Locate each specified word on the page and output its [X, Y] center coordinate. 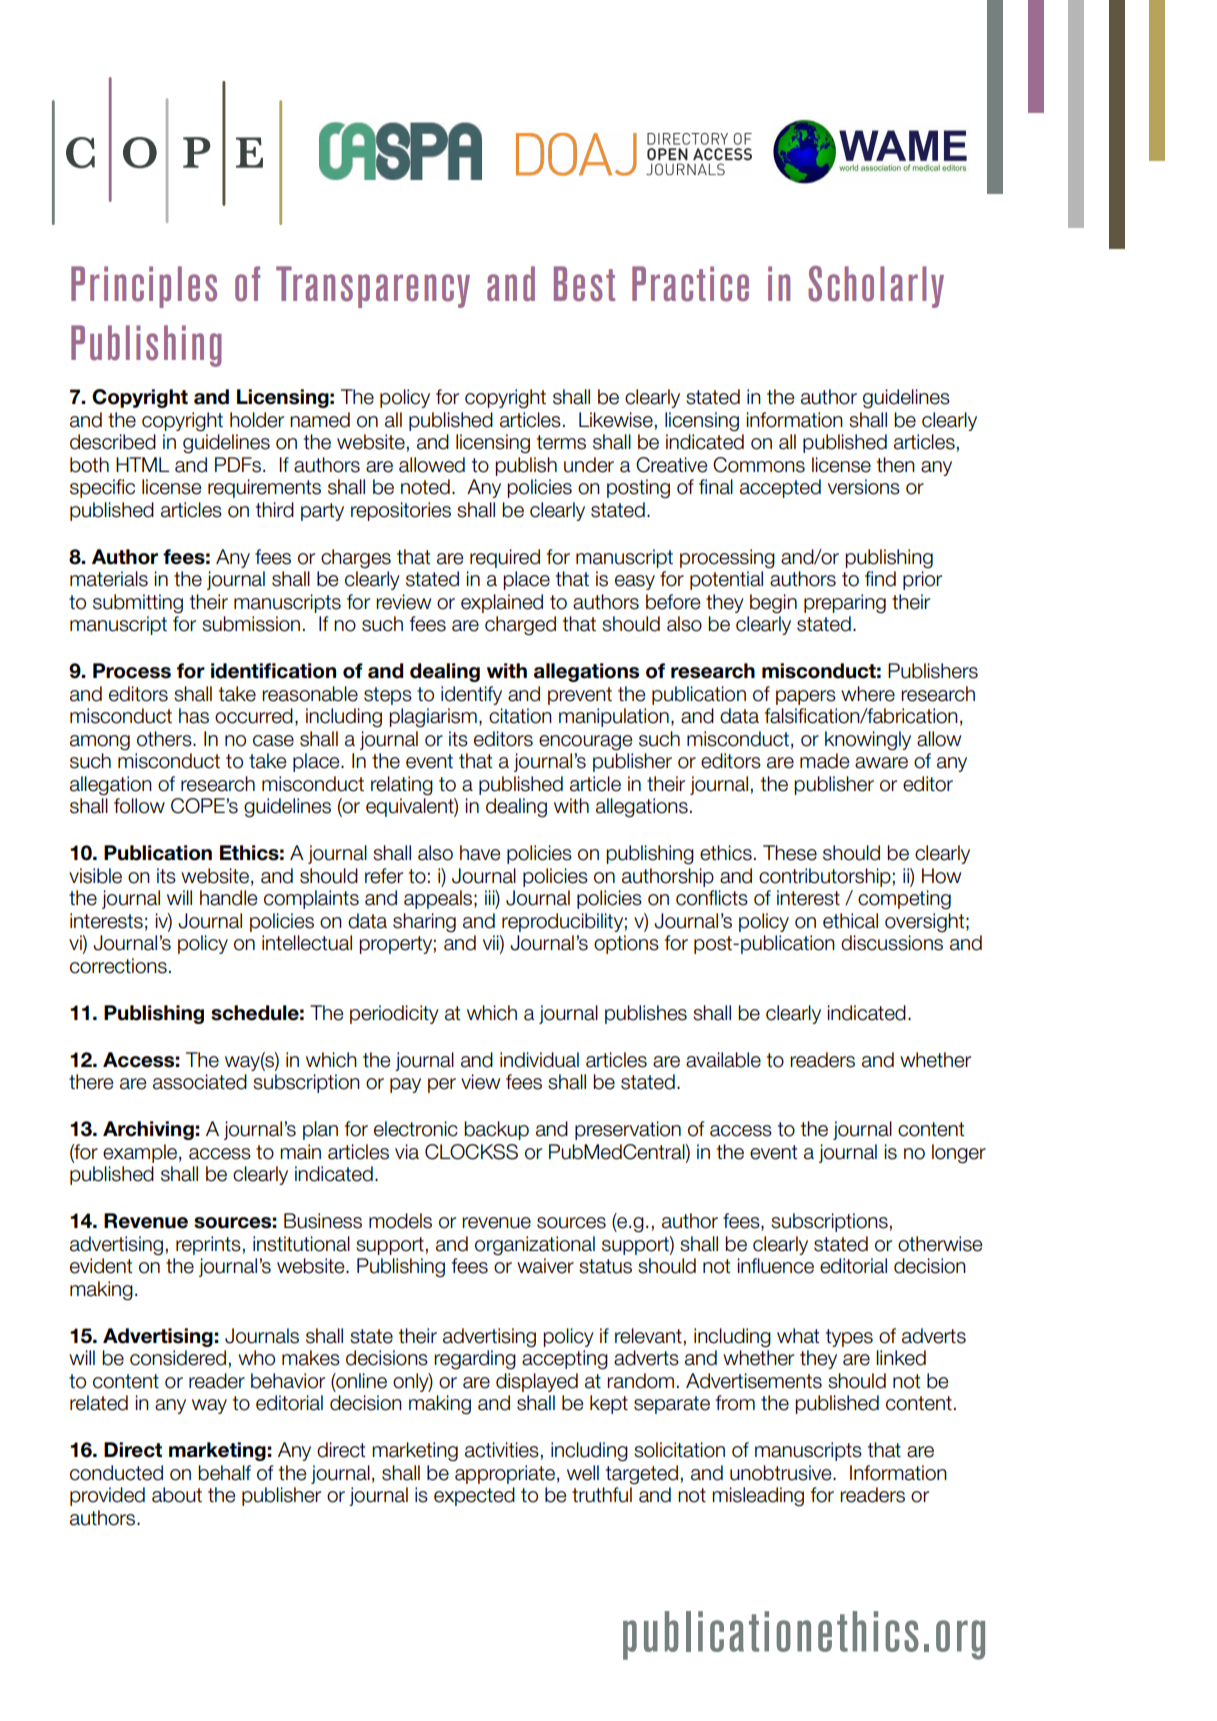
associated [200, 1082]
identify [471, 695]
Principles [144, 287]
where [868, 694]
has [194, 716]
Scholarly [876, 287]
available [723, 1060]
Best [584, 284]
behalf [224, 1473]
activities [502, 1450]
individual [539, 1060]
